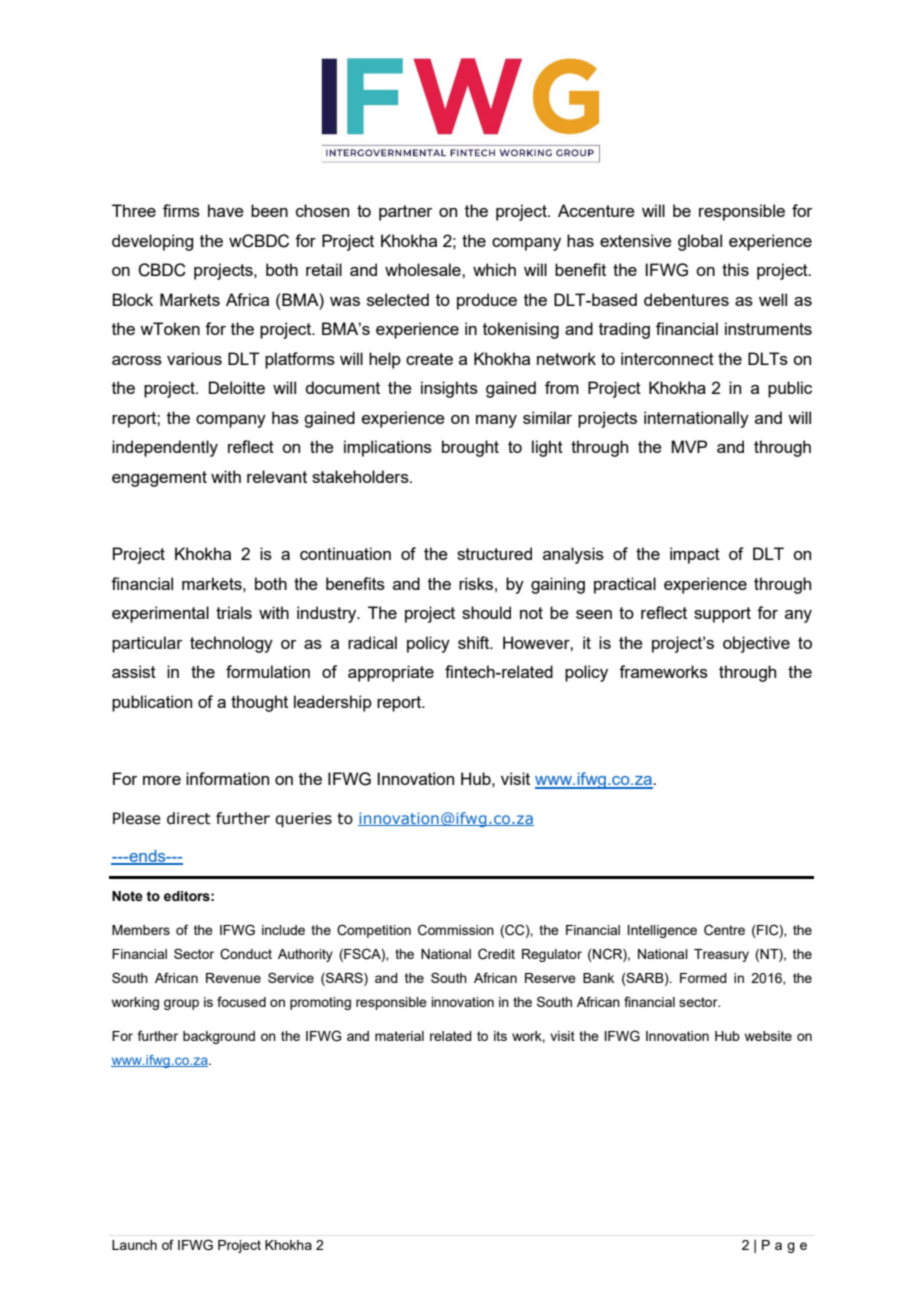 The width and height of the screenshot is (924, 1308). Describe the element at coordinates (700, 242) in the screenshot. I see `global` at that location.
